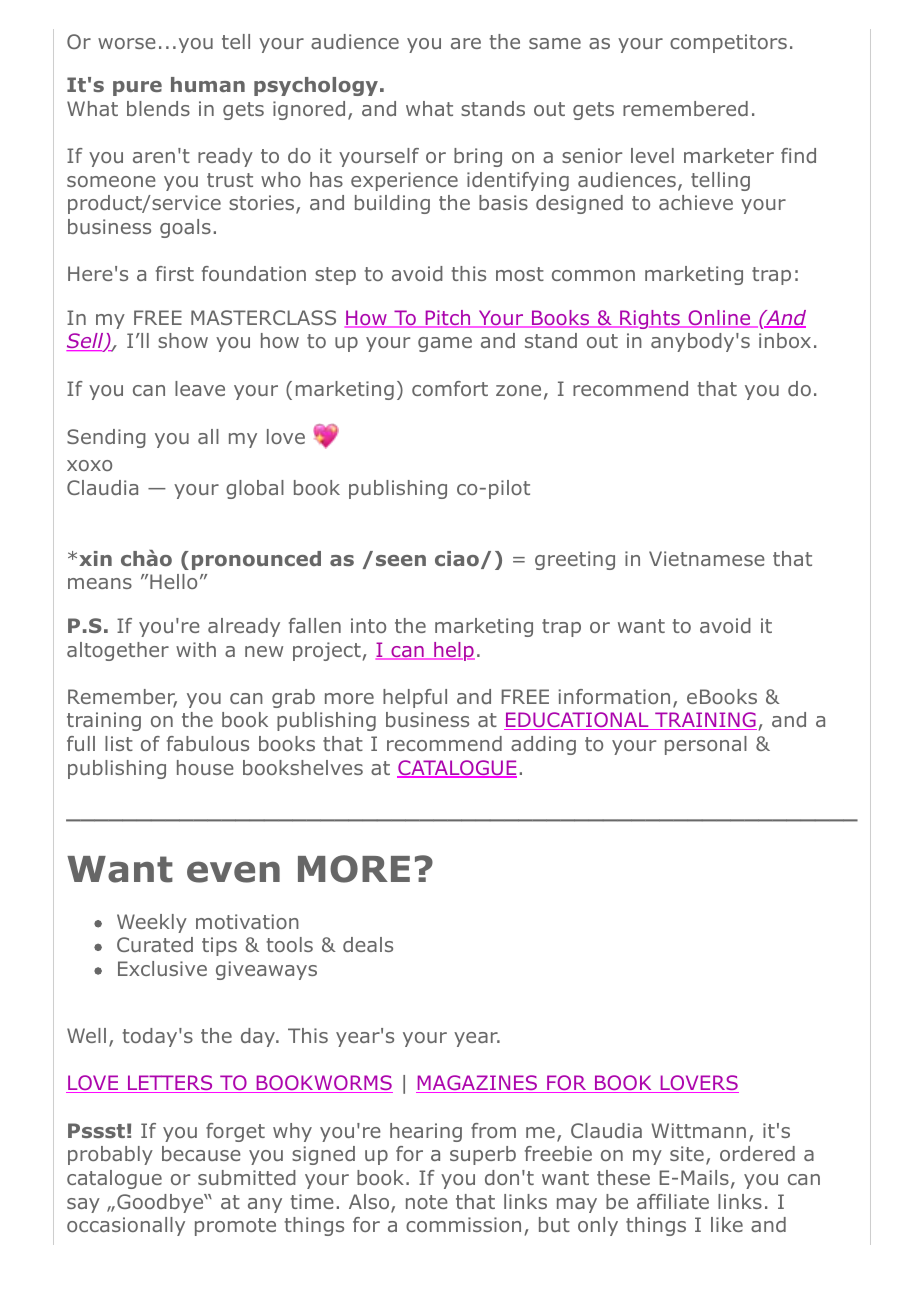 The image size is (924, 1308). Describe the element at coordinates (368, 625) in the screenshot. I see `into` at that location.
